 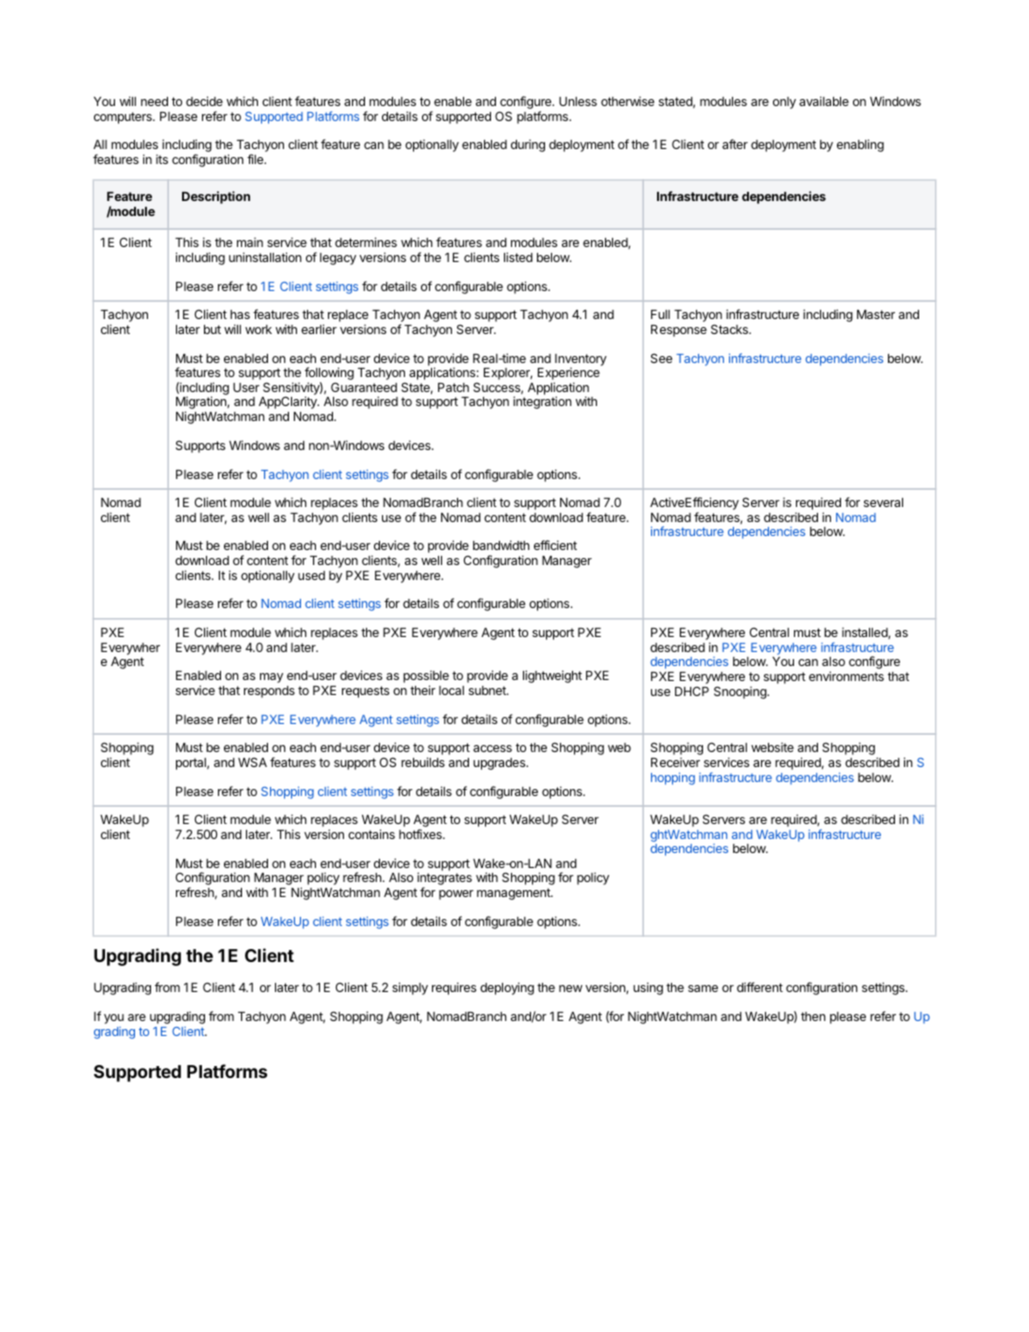 What do you see at coordinates (269, 692) in the document?
I see `responds` at bounding box center [269, 692].
